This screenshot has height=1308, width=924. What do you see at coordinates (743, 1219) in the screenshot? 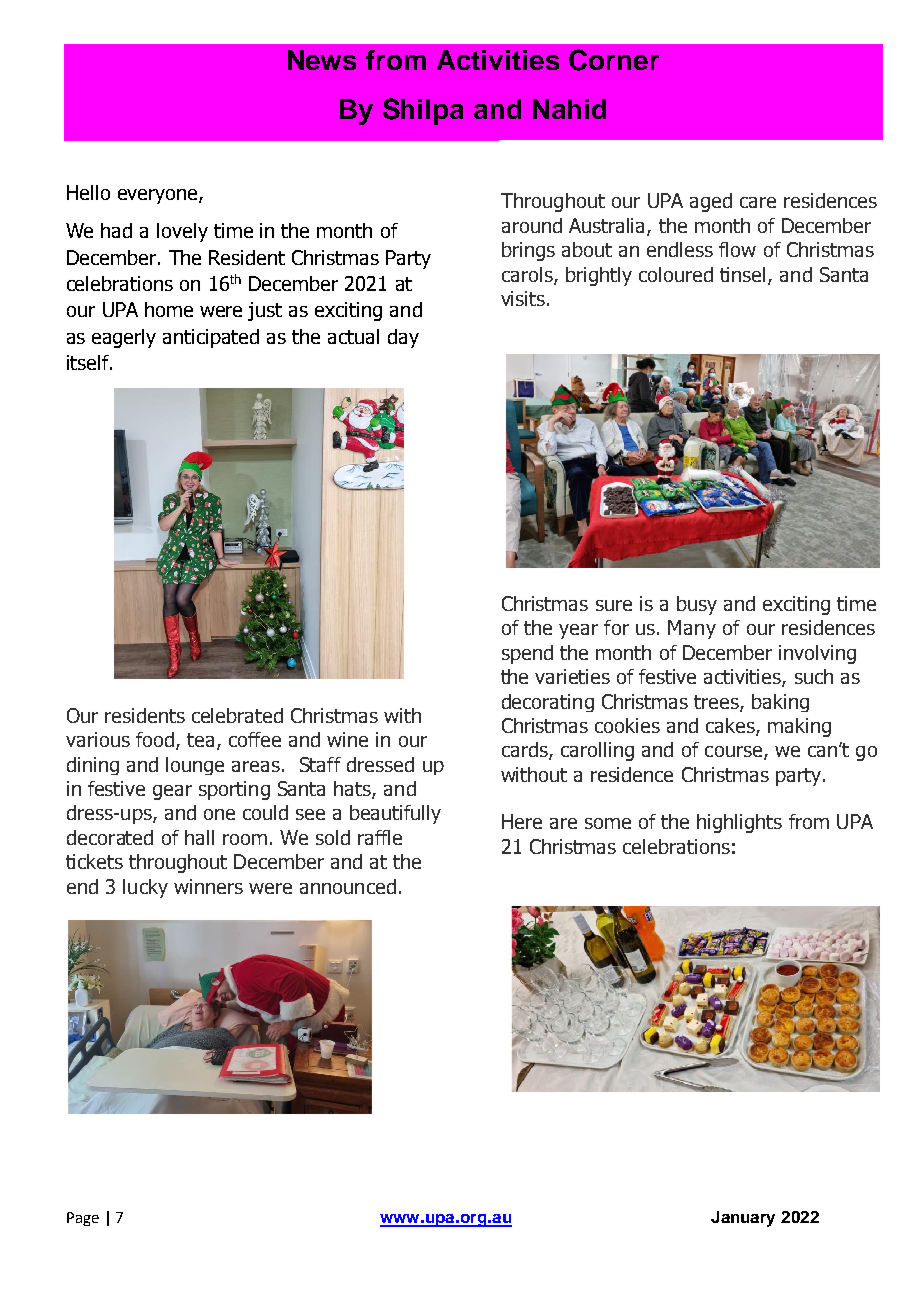
I see `January` at bounding box center [743, 1219].
